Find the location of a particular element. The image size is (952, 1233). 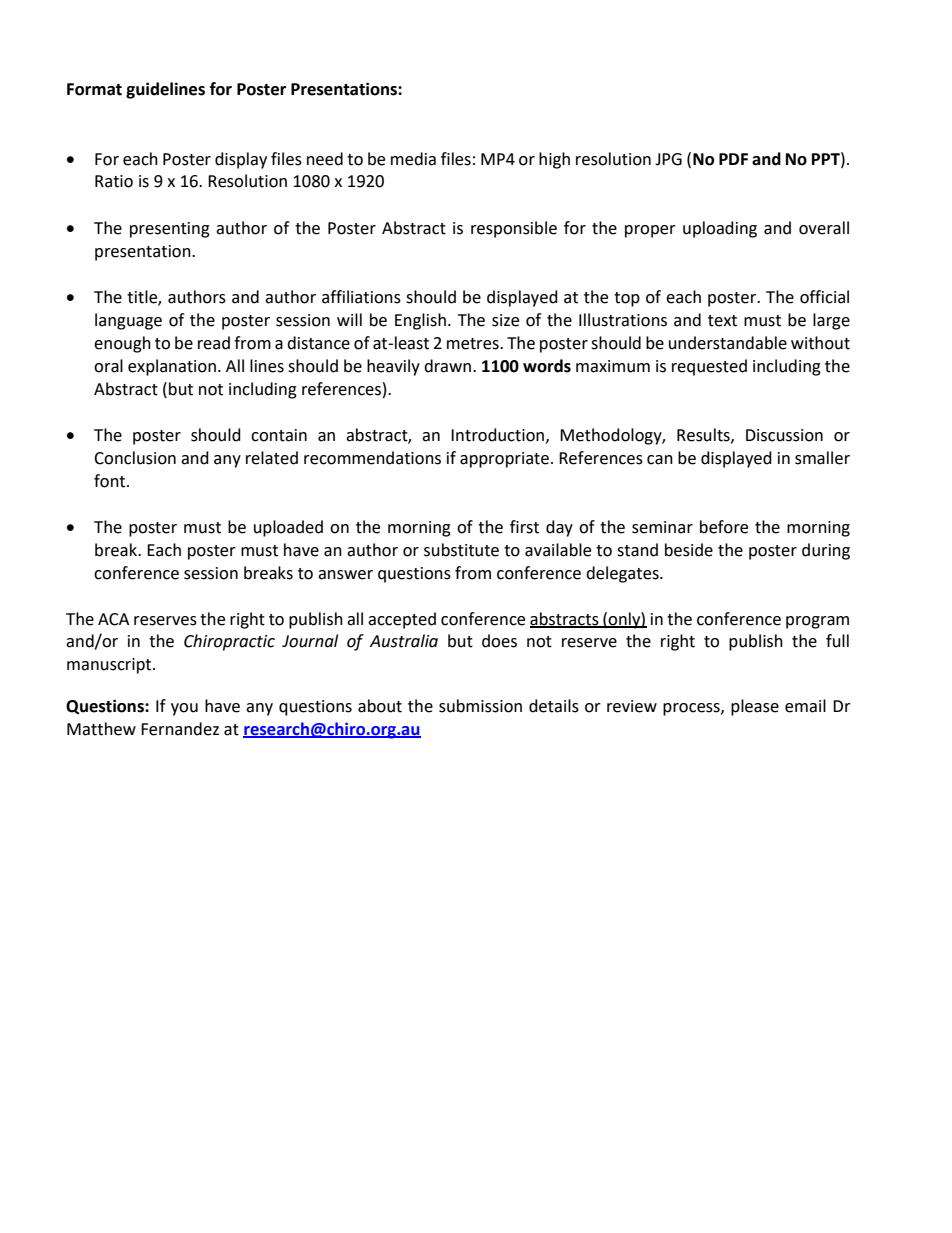

media is located at coordinates (413, 159).
